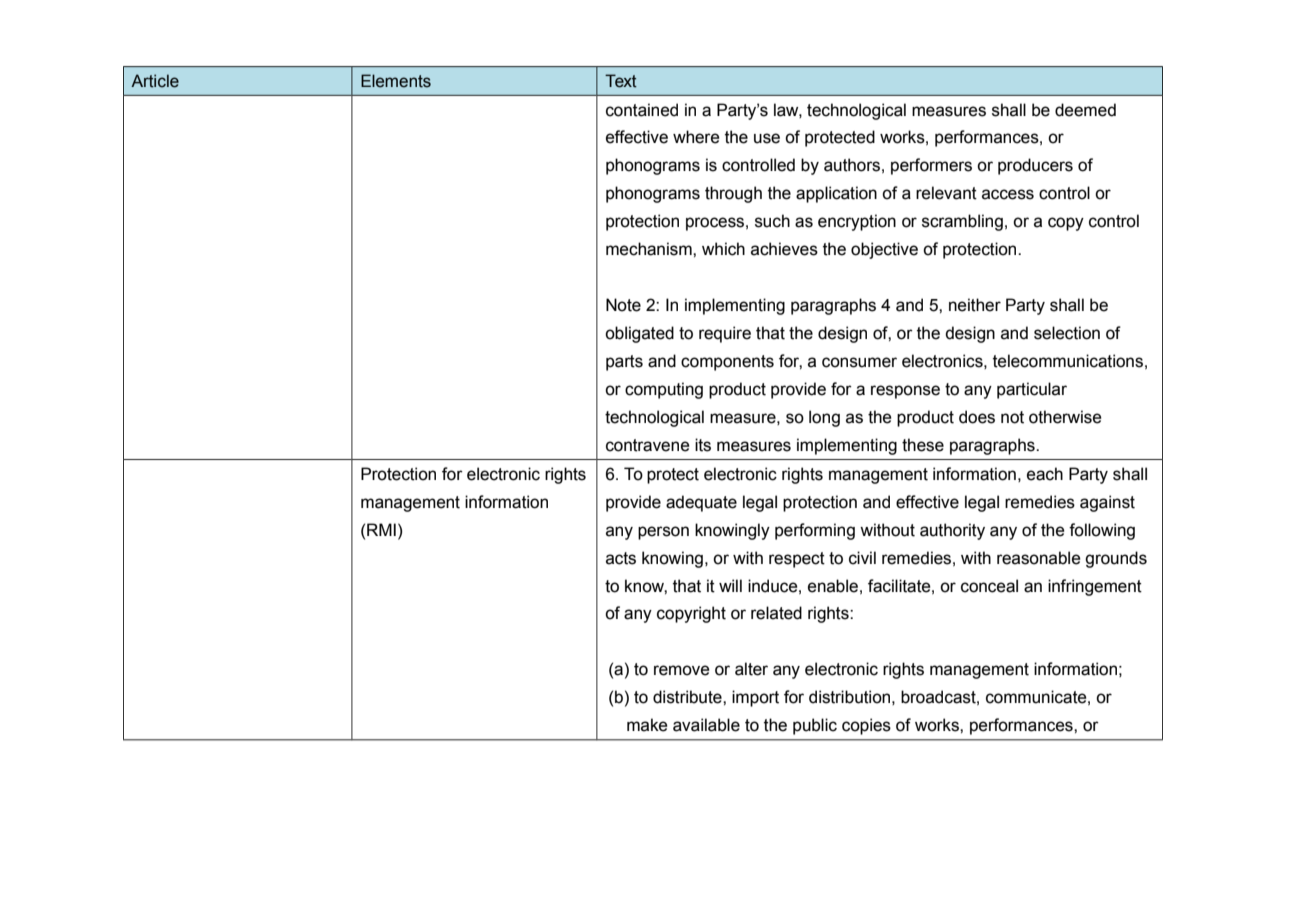  Describe the element at coordinates (866, 726) in the page. I see `copies` at that location.
